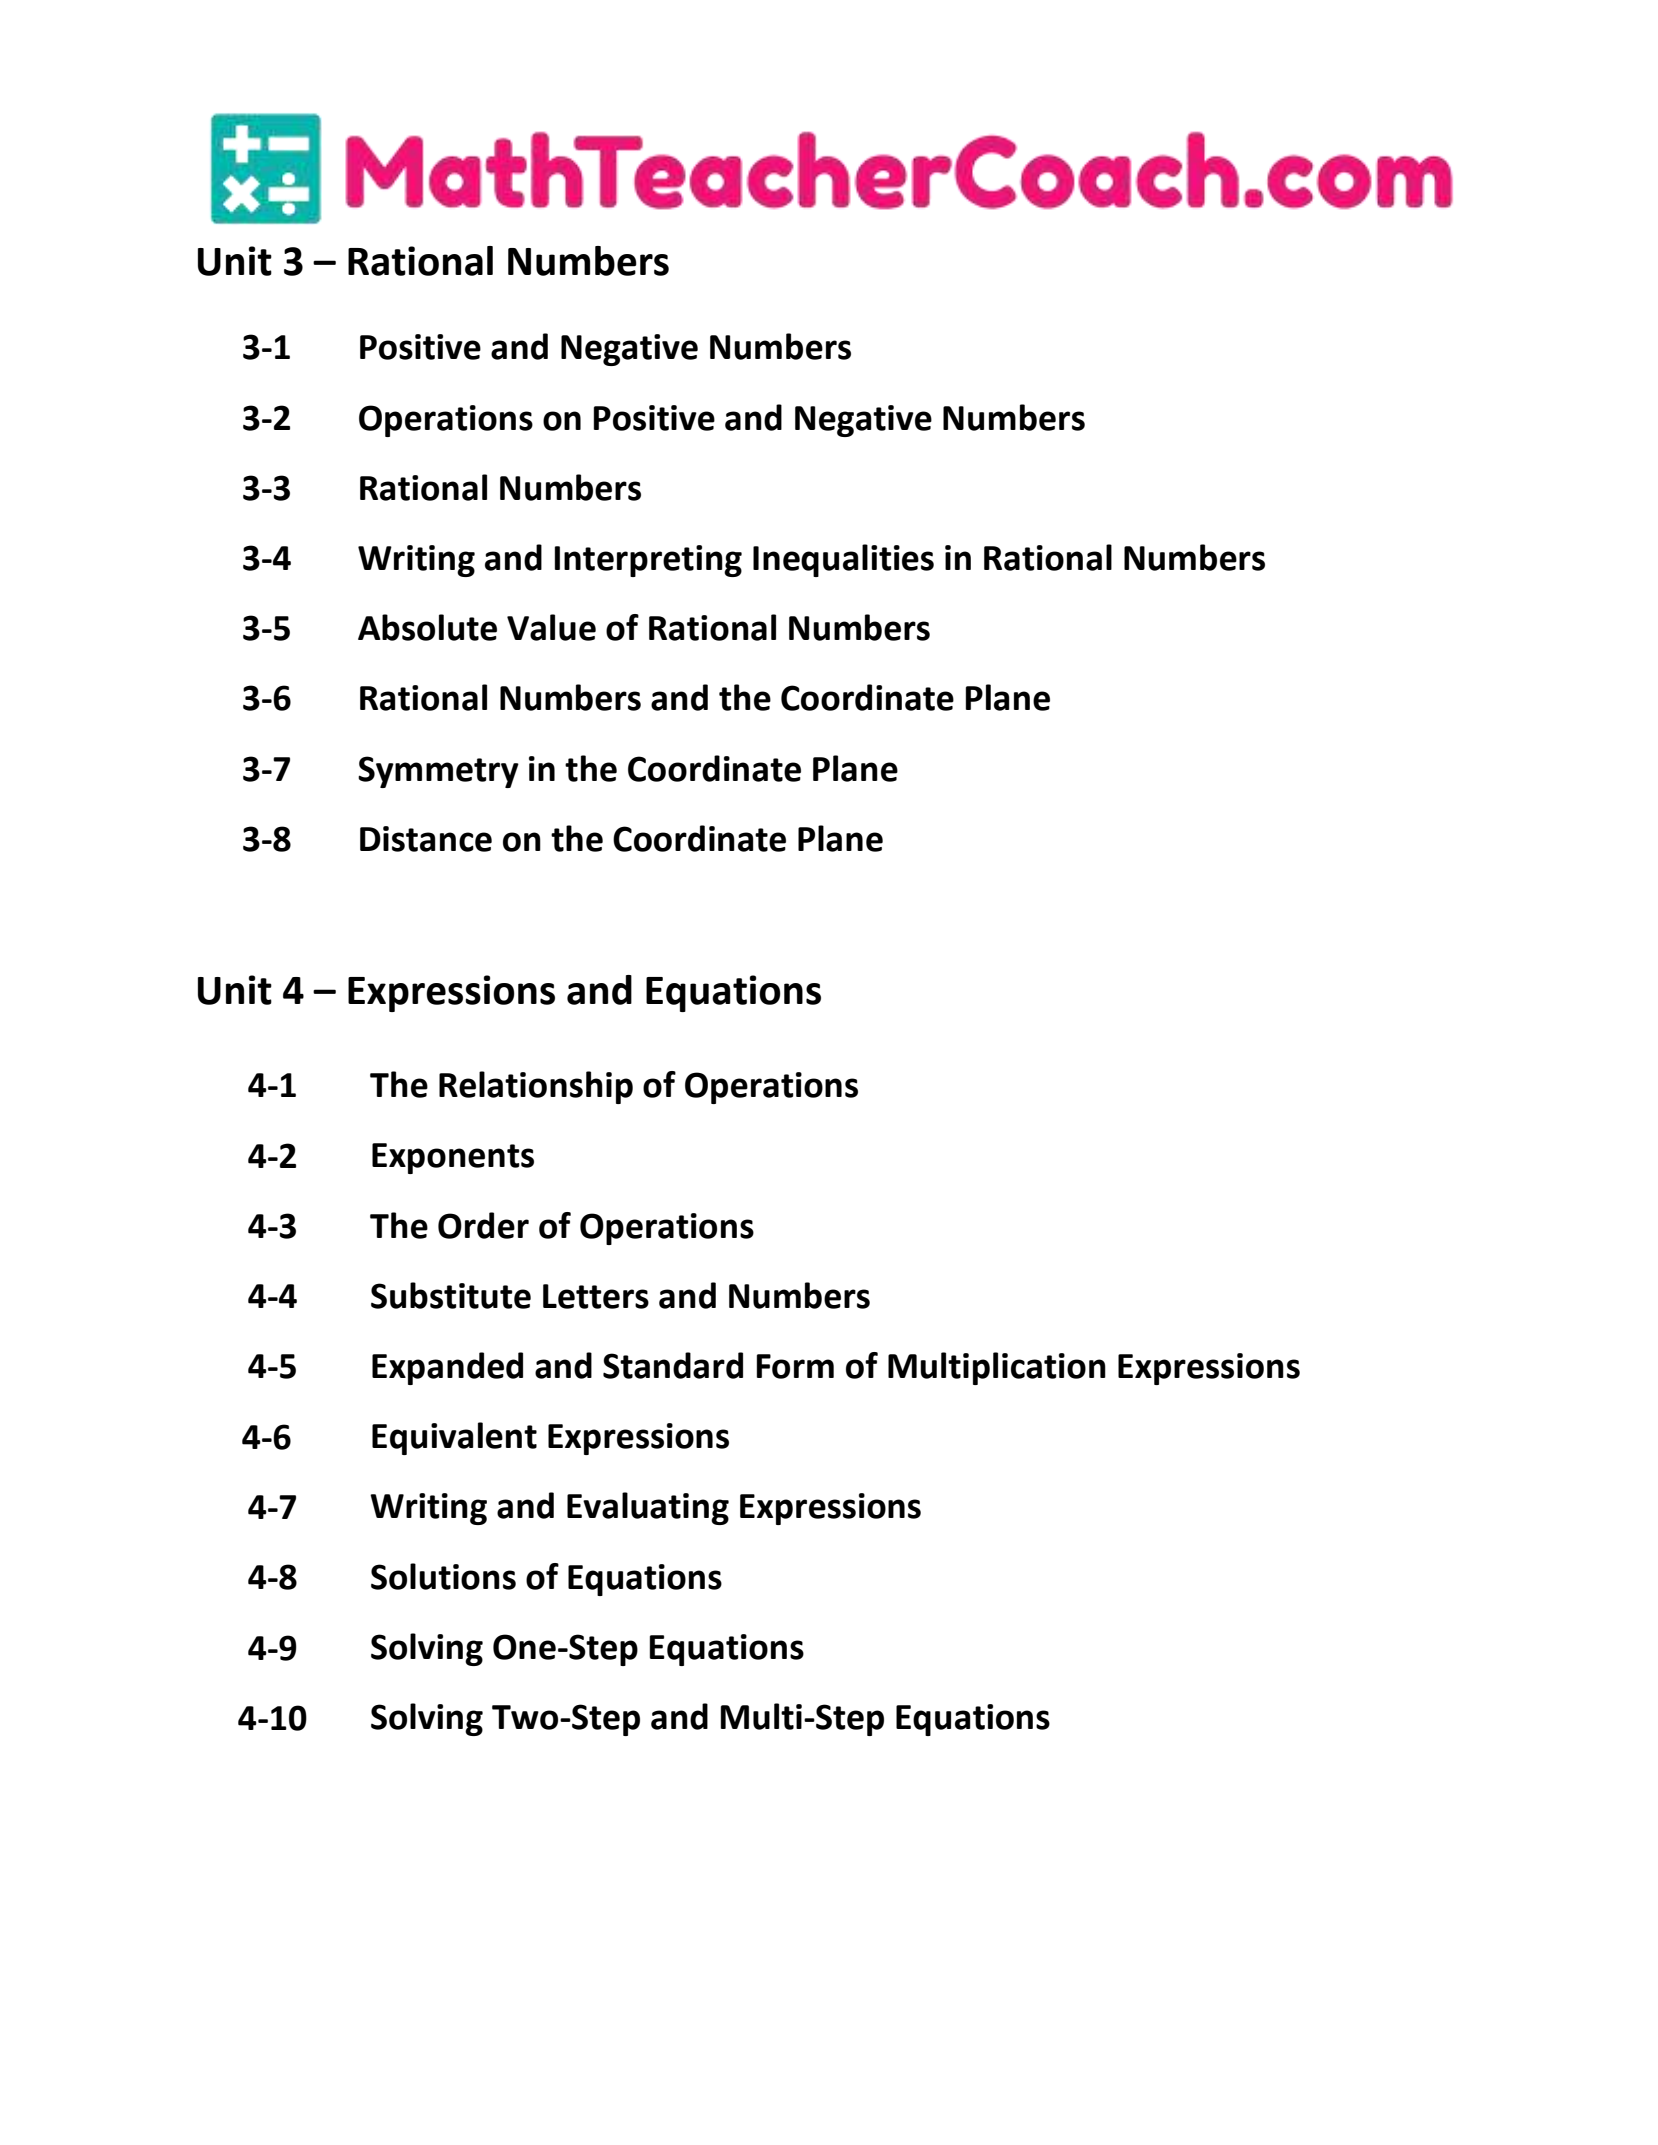 This image has height=2145, width=1658. Describe the element at coordinates (843, 560) in the image. I see `Inequalities` at that location.
